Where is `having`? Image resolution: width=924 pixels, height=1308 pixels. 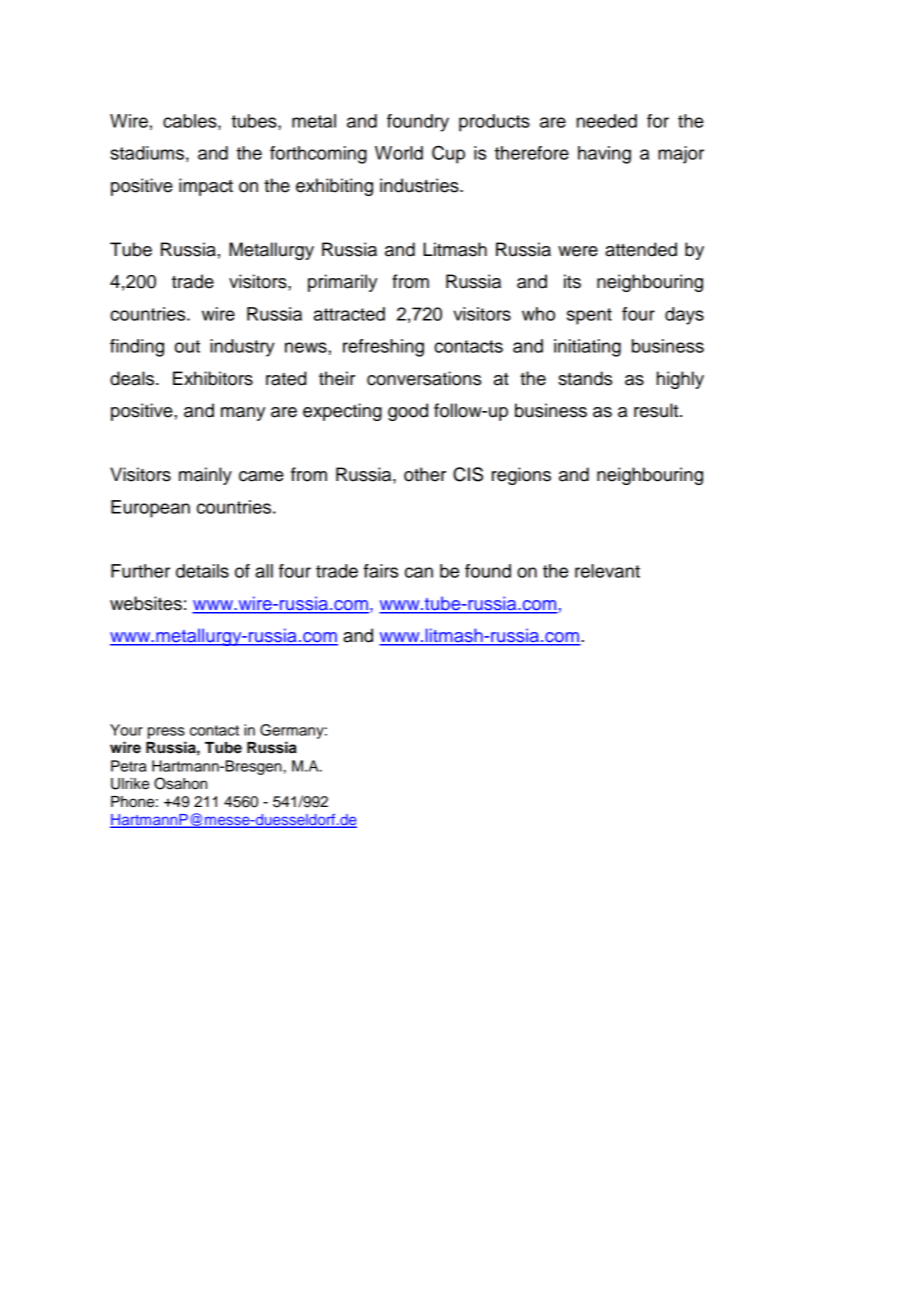 having is located at coordinates (604, 155).
